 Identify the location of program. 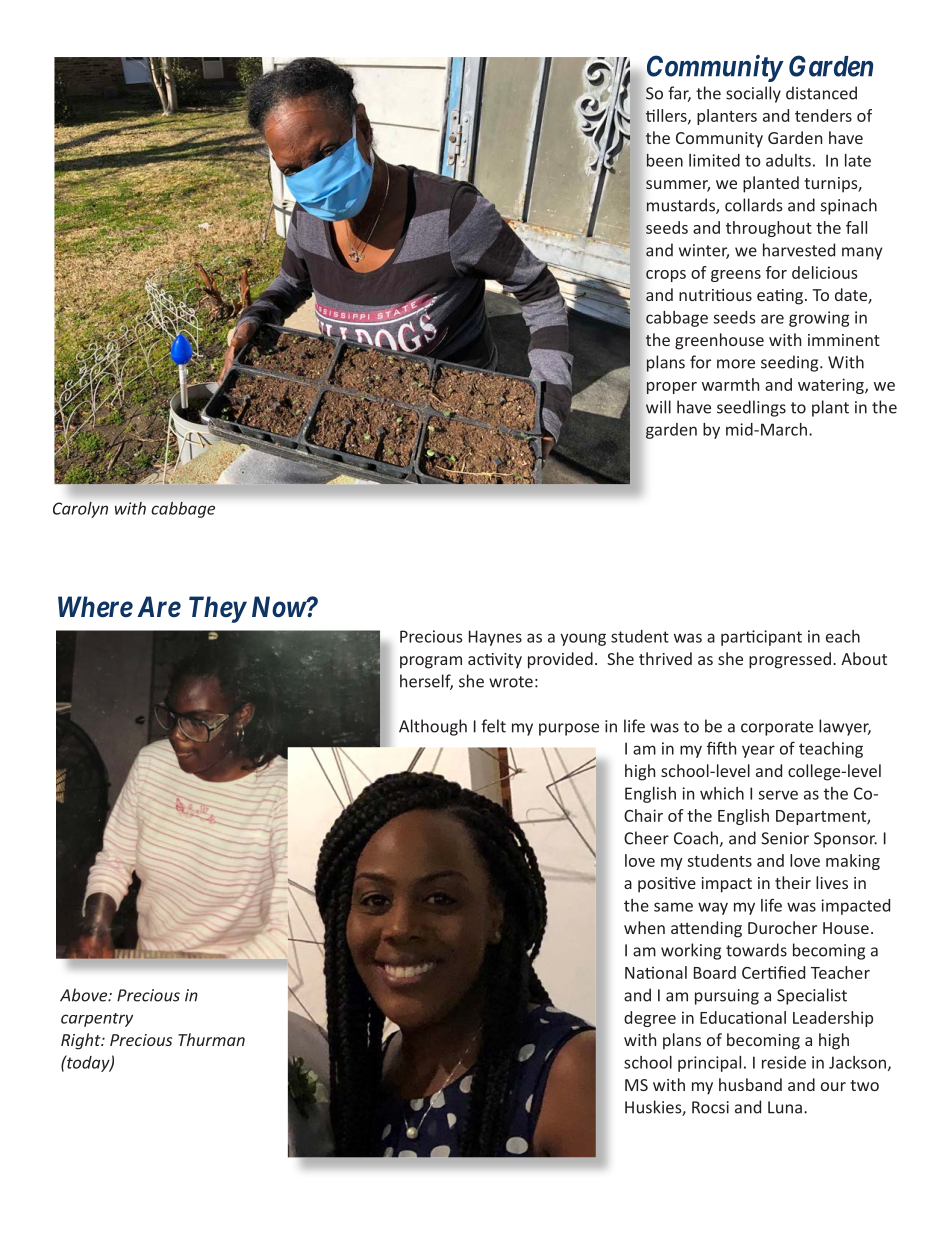
(431, 662).
